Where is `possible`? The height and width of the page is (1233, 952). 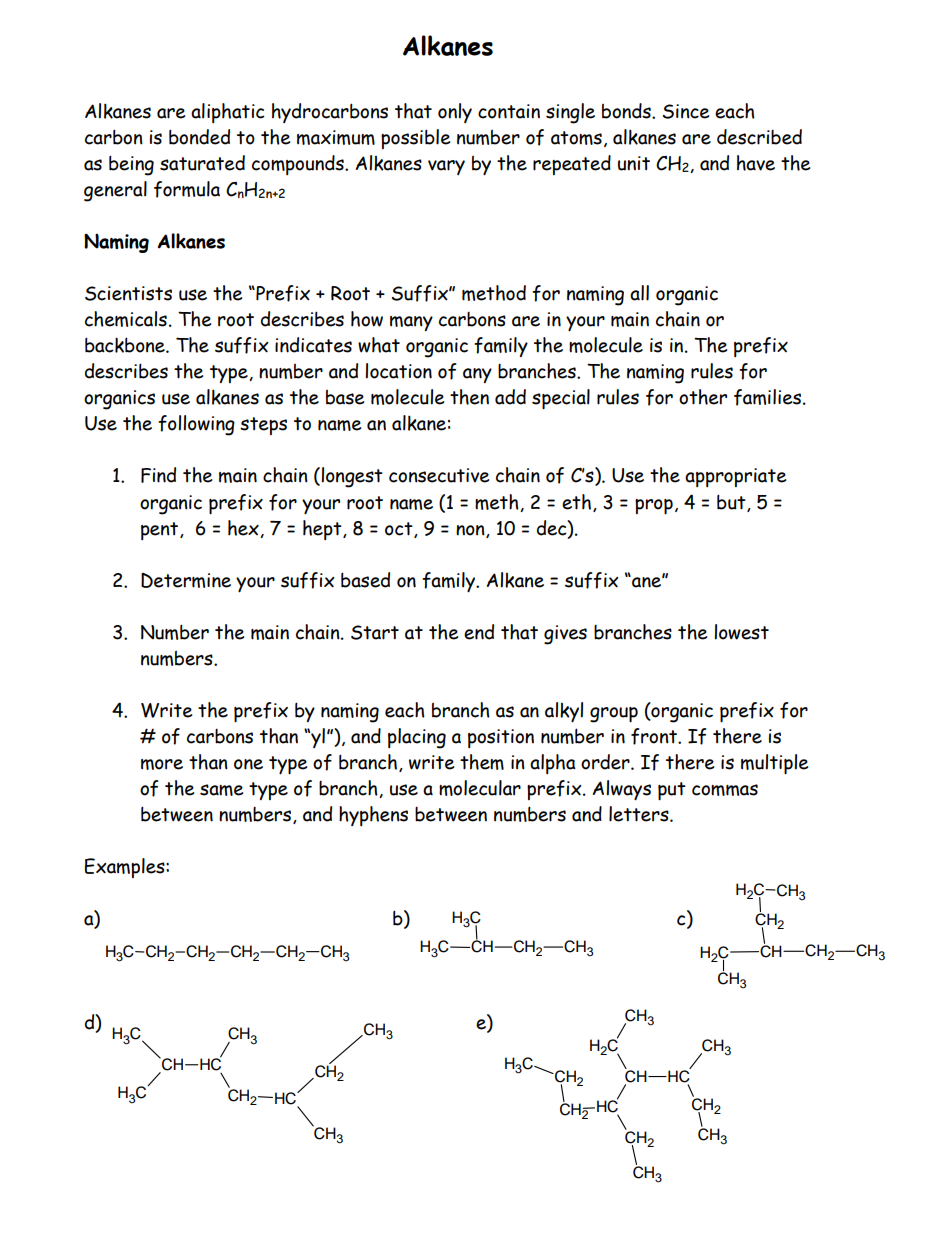 possible is located at coordinates (415, 139).
